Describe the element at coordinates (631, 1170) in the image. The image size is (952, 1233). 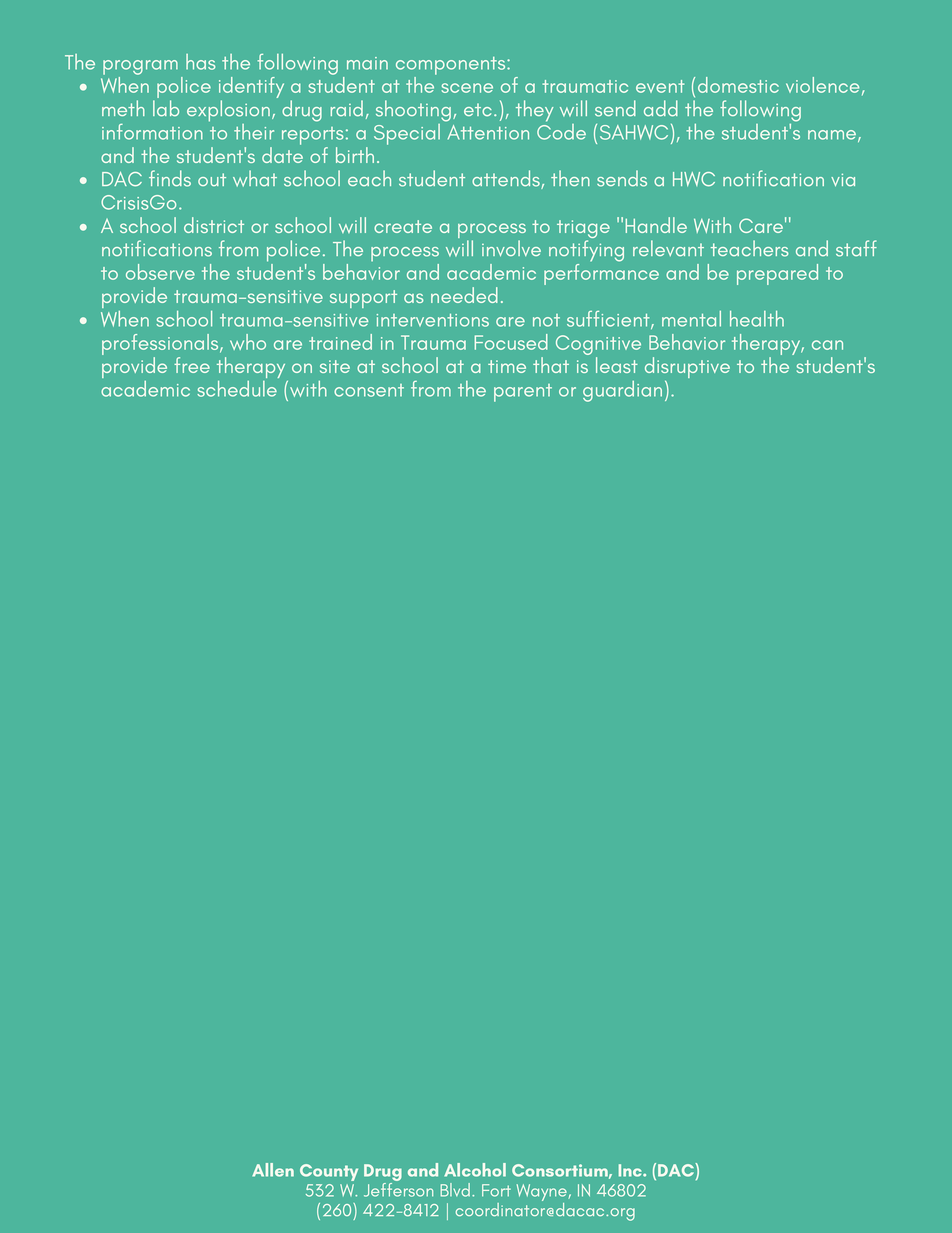
I see `Inc` at that location.
